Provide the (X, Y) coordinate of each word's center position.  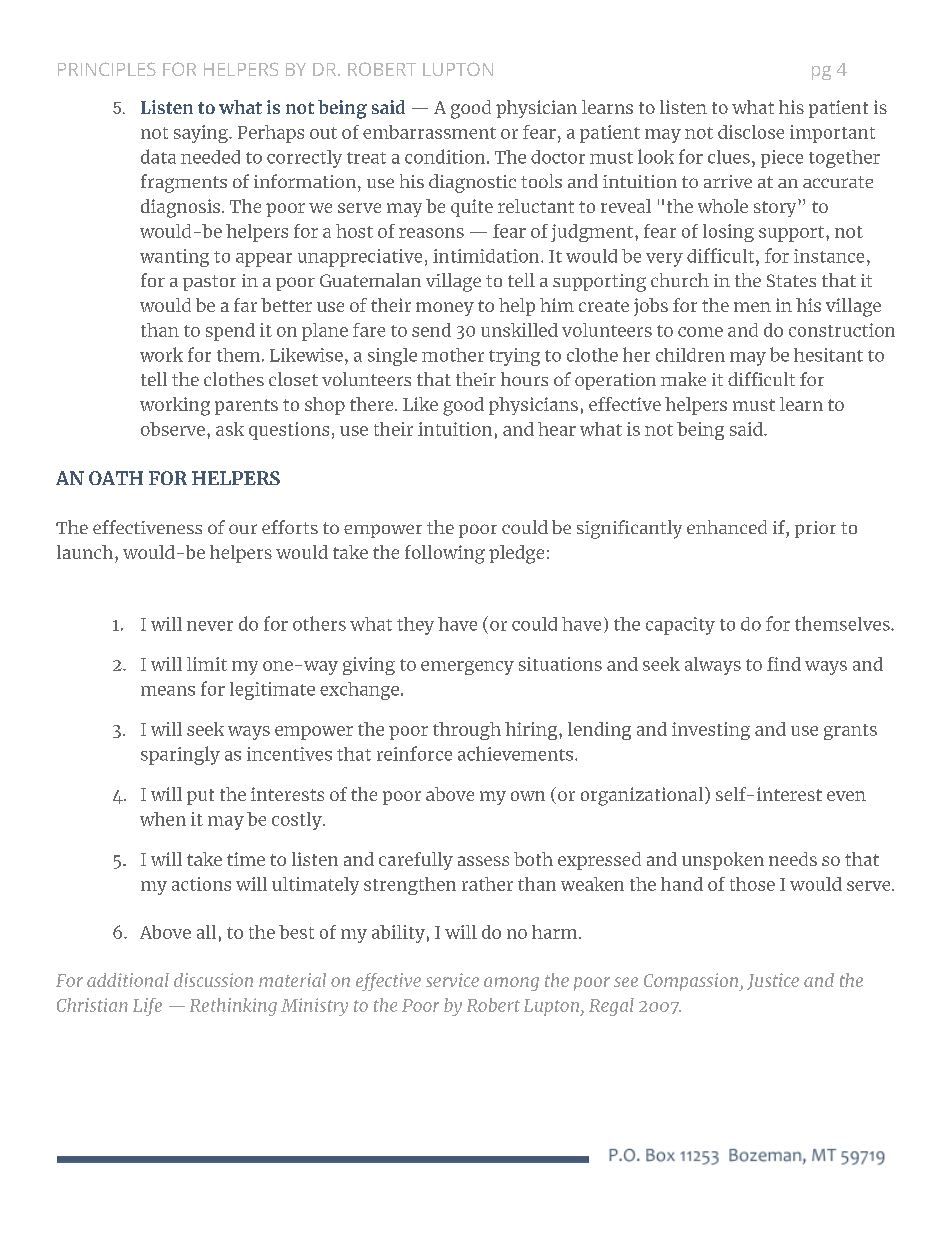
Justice (773, 981)
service (452, 980)
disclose (751, 132)
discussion (213, 980)
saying (202, 134)
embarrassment (429, 132)
